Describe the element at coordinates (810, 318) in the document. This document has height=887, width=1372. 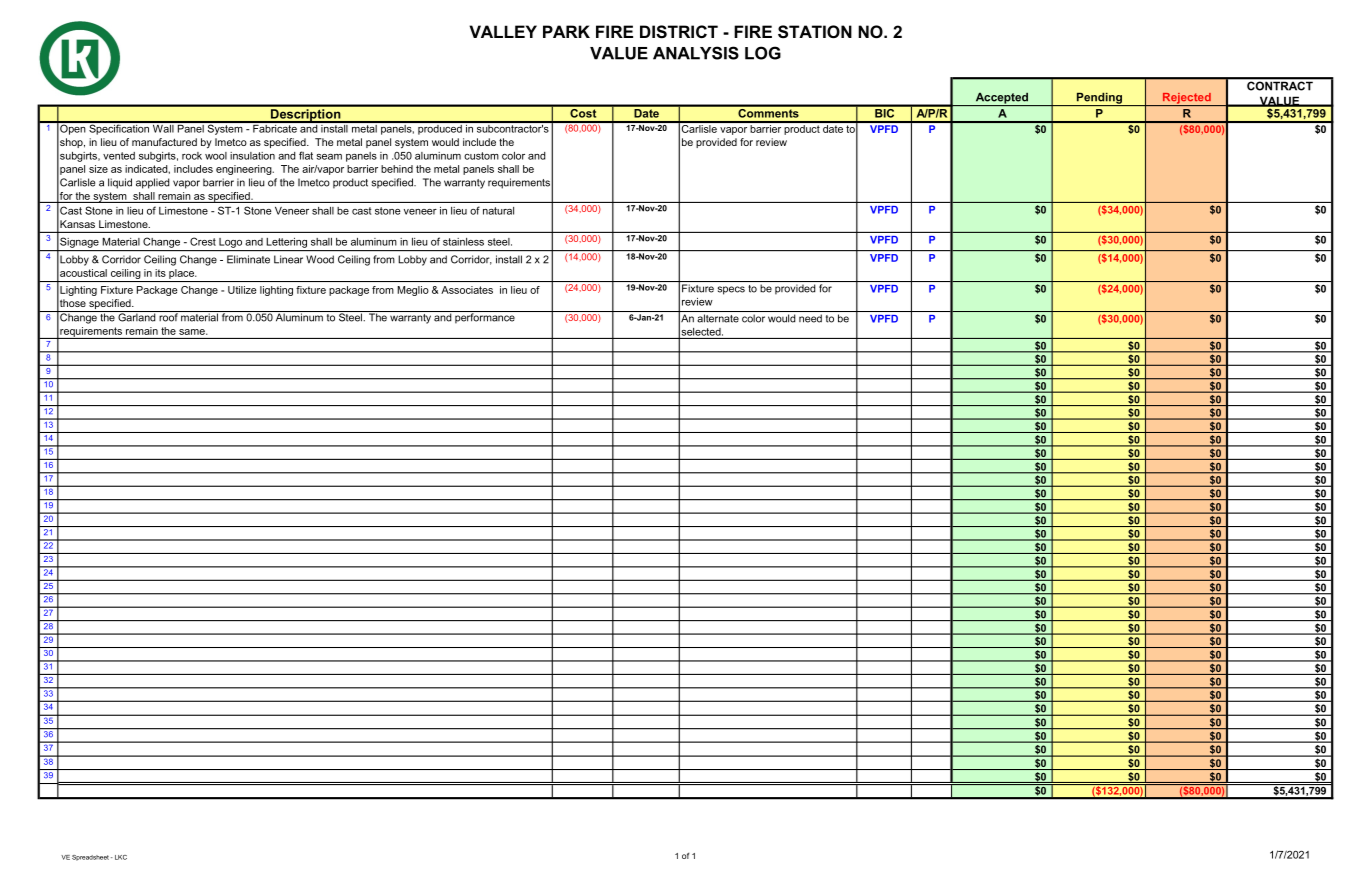
I see `need` at that location.
